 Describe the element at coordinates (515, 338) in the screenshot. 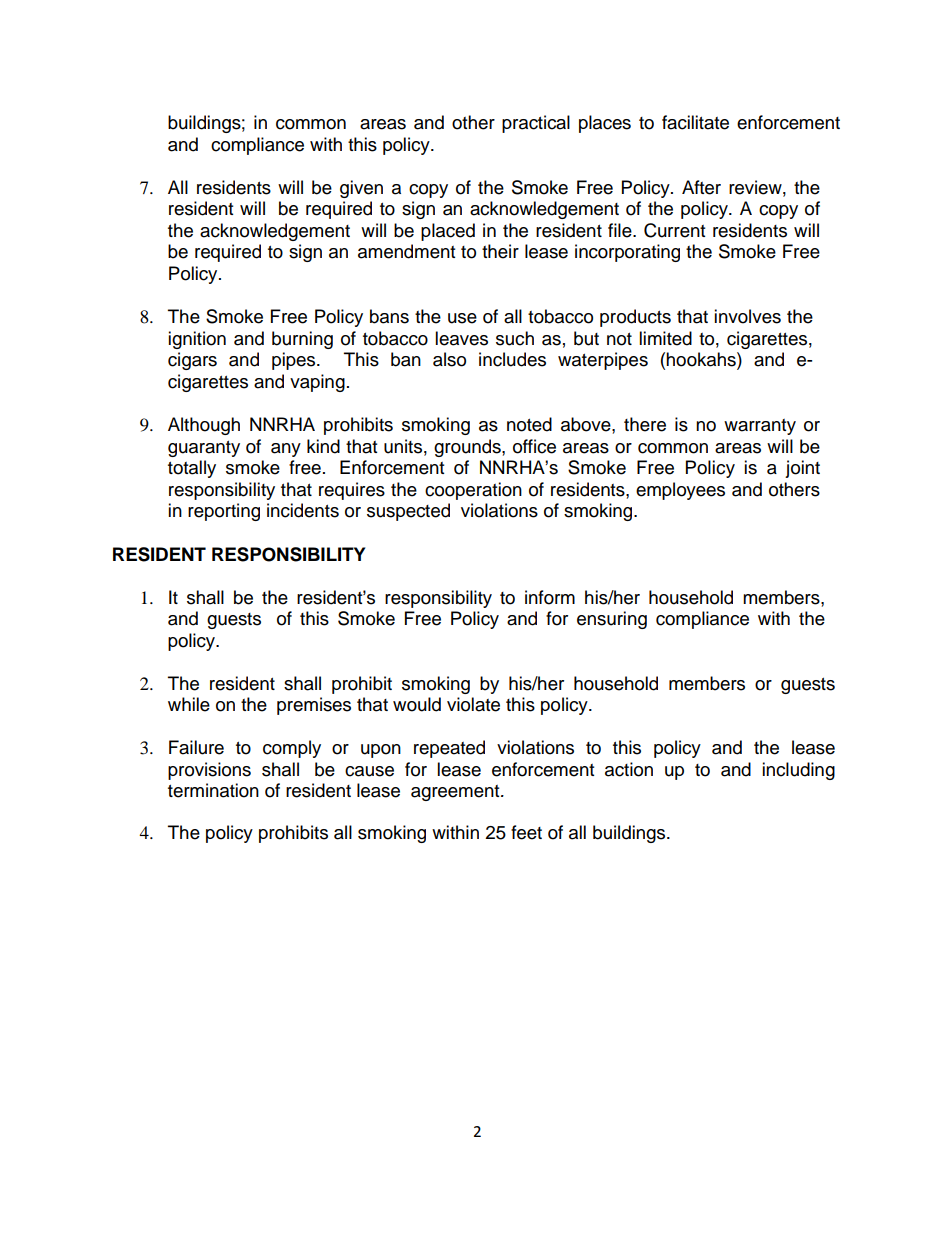

I see `such` at that location.
